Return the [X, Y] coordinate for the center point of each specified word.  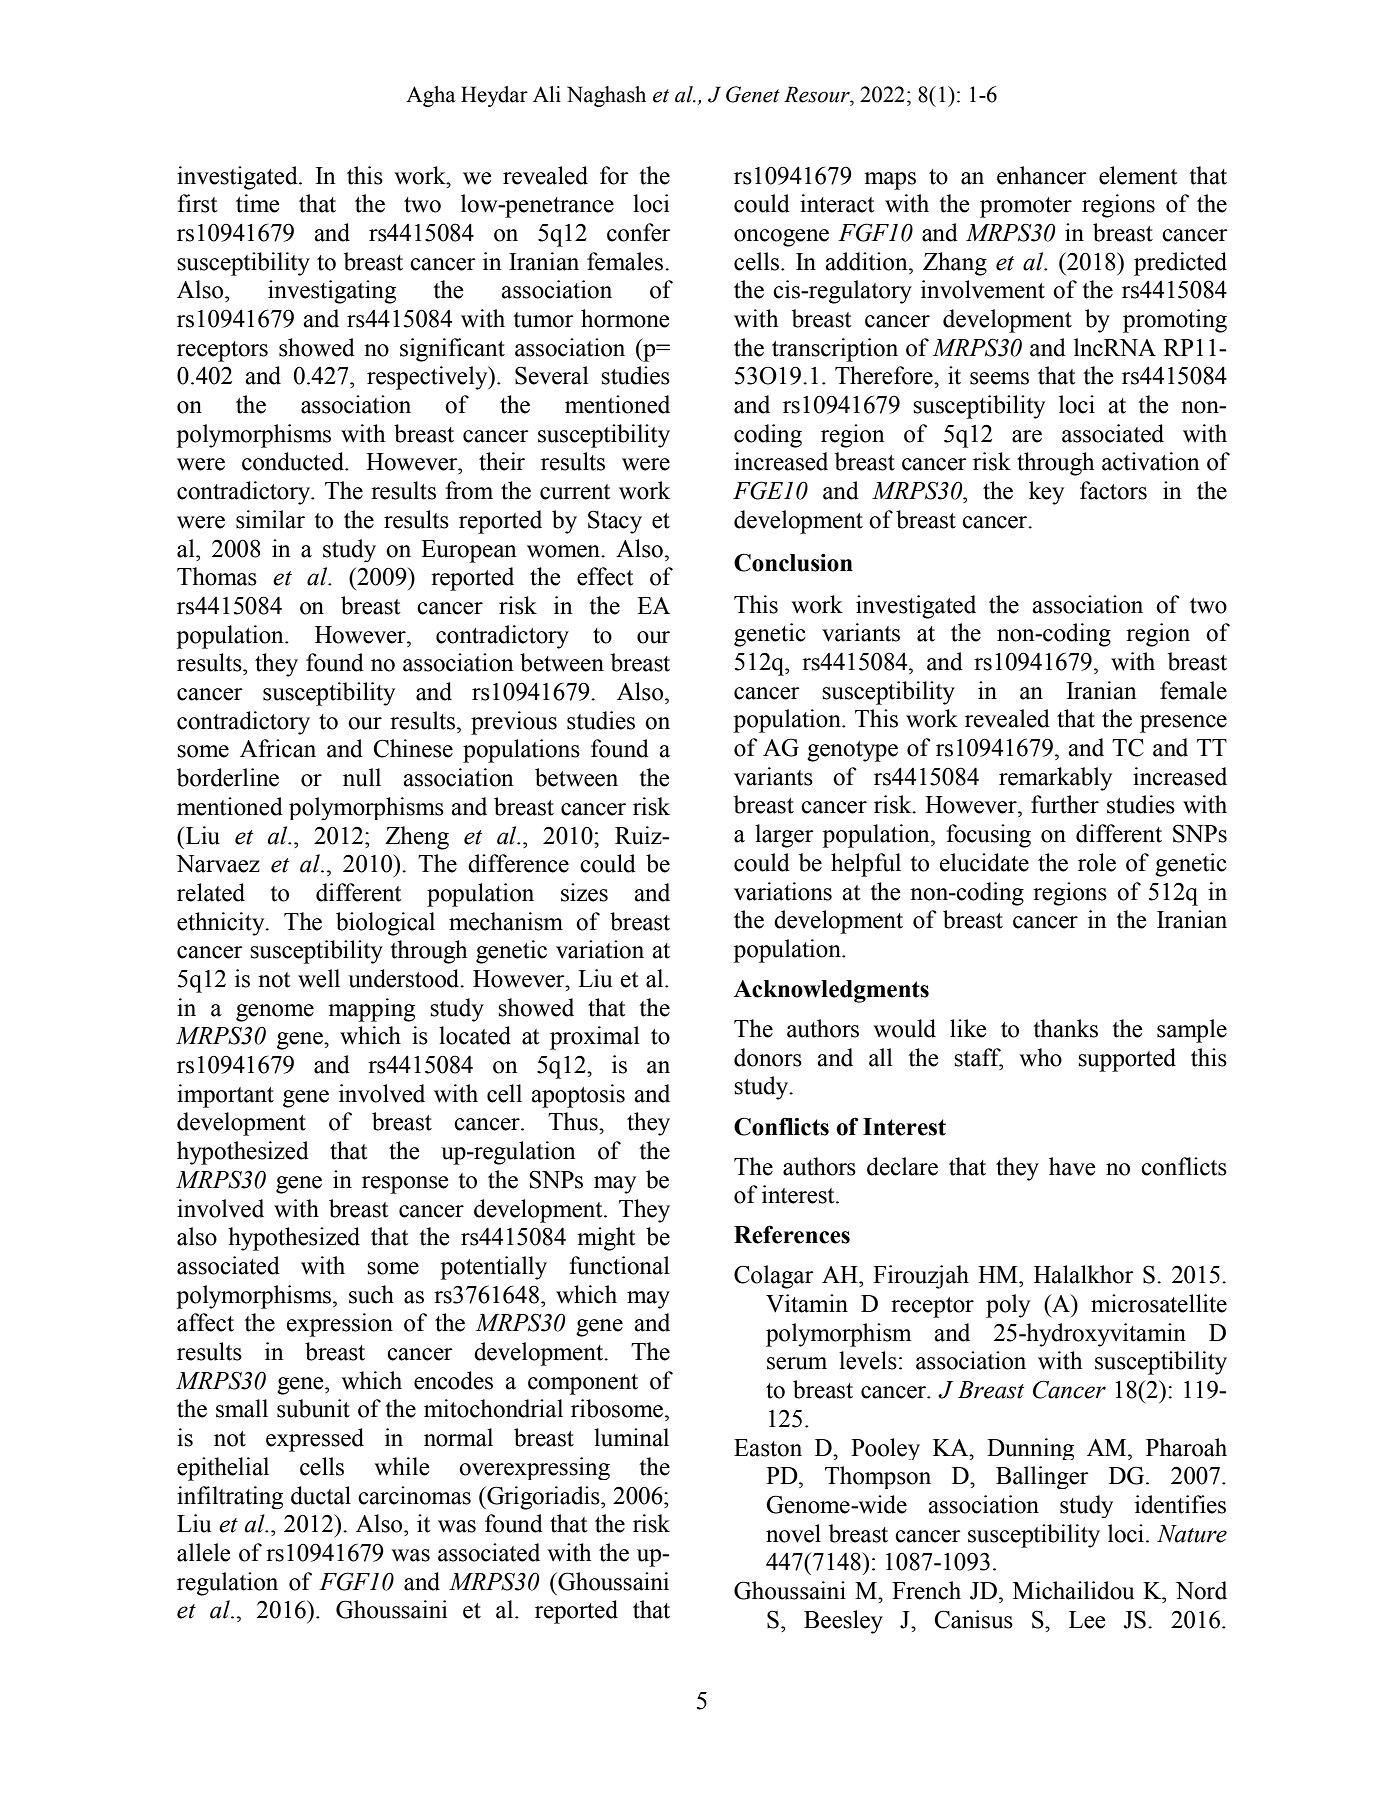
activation [1151, 461]
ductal [321, 1495]
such [371, 1294]
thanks [1065, 1028]
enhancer [1042, 175]
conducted [294, 461]
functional [620, 1265]
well [319, 978]
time [257, 203]
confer [639, 232]
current [575, 492]
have [1072, 1166]
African [278, 748]
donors [768, 1057]
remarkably [1055, 779]
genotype [852, 751]
